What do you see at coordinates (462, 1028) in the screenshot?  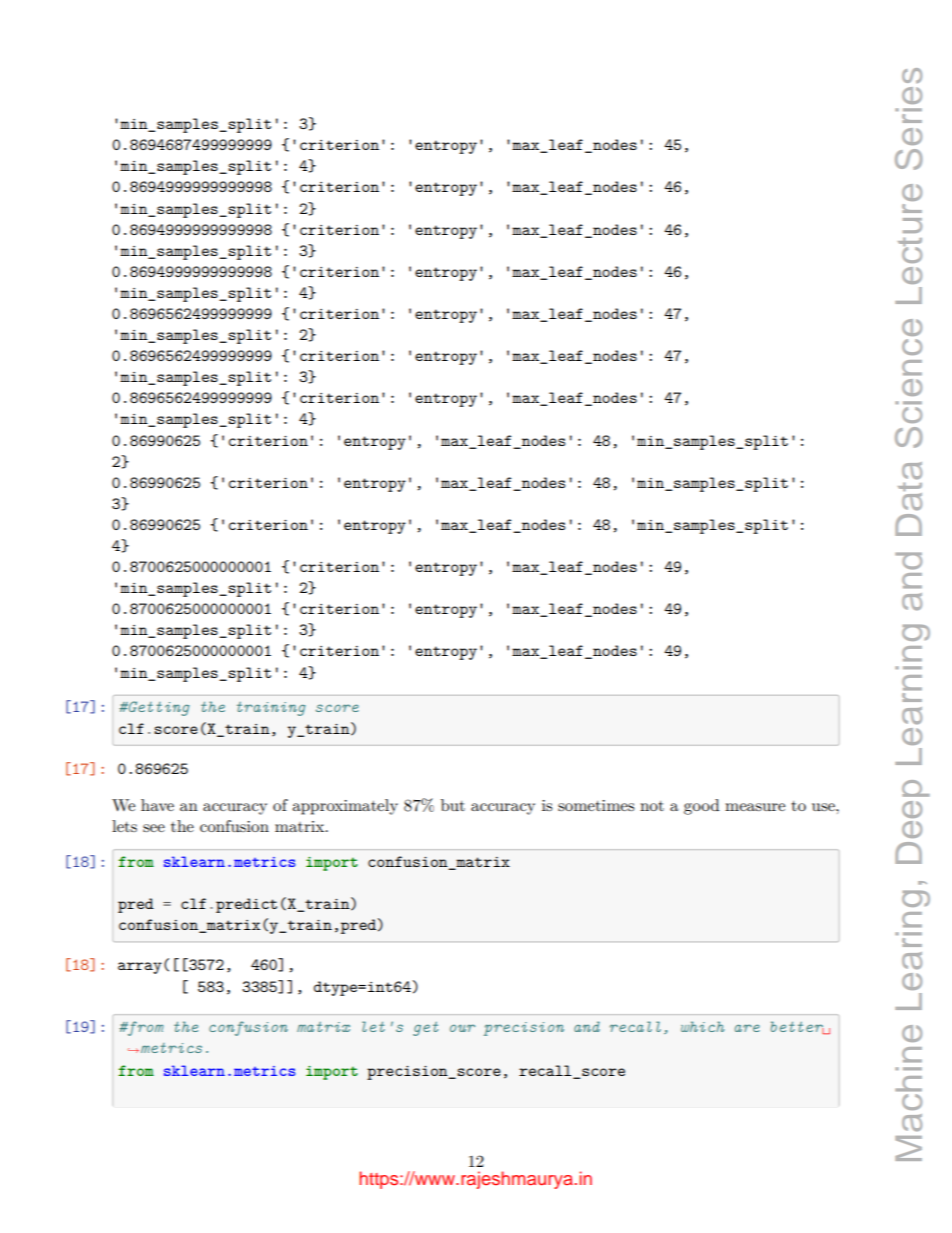 I see `our` at bounding box center [462, 1028].
